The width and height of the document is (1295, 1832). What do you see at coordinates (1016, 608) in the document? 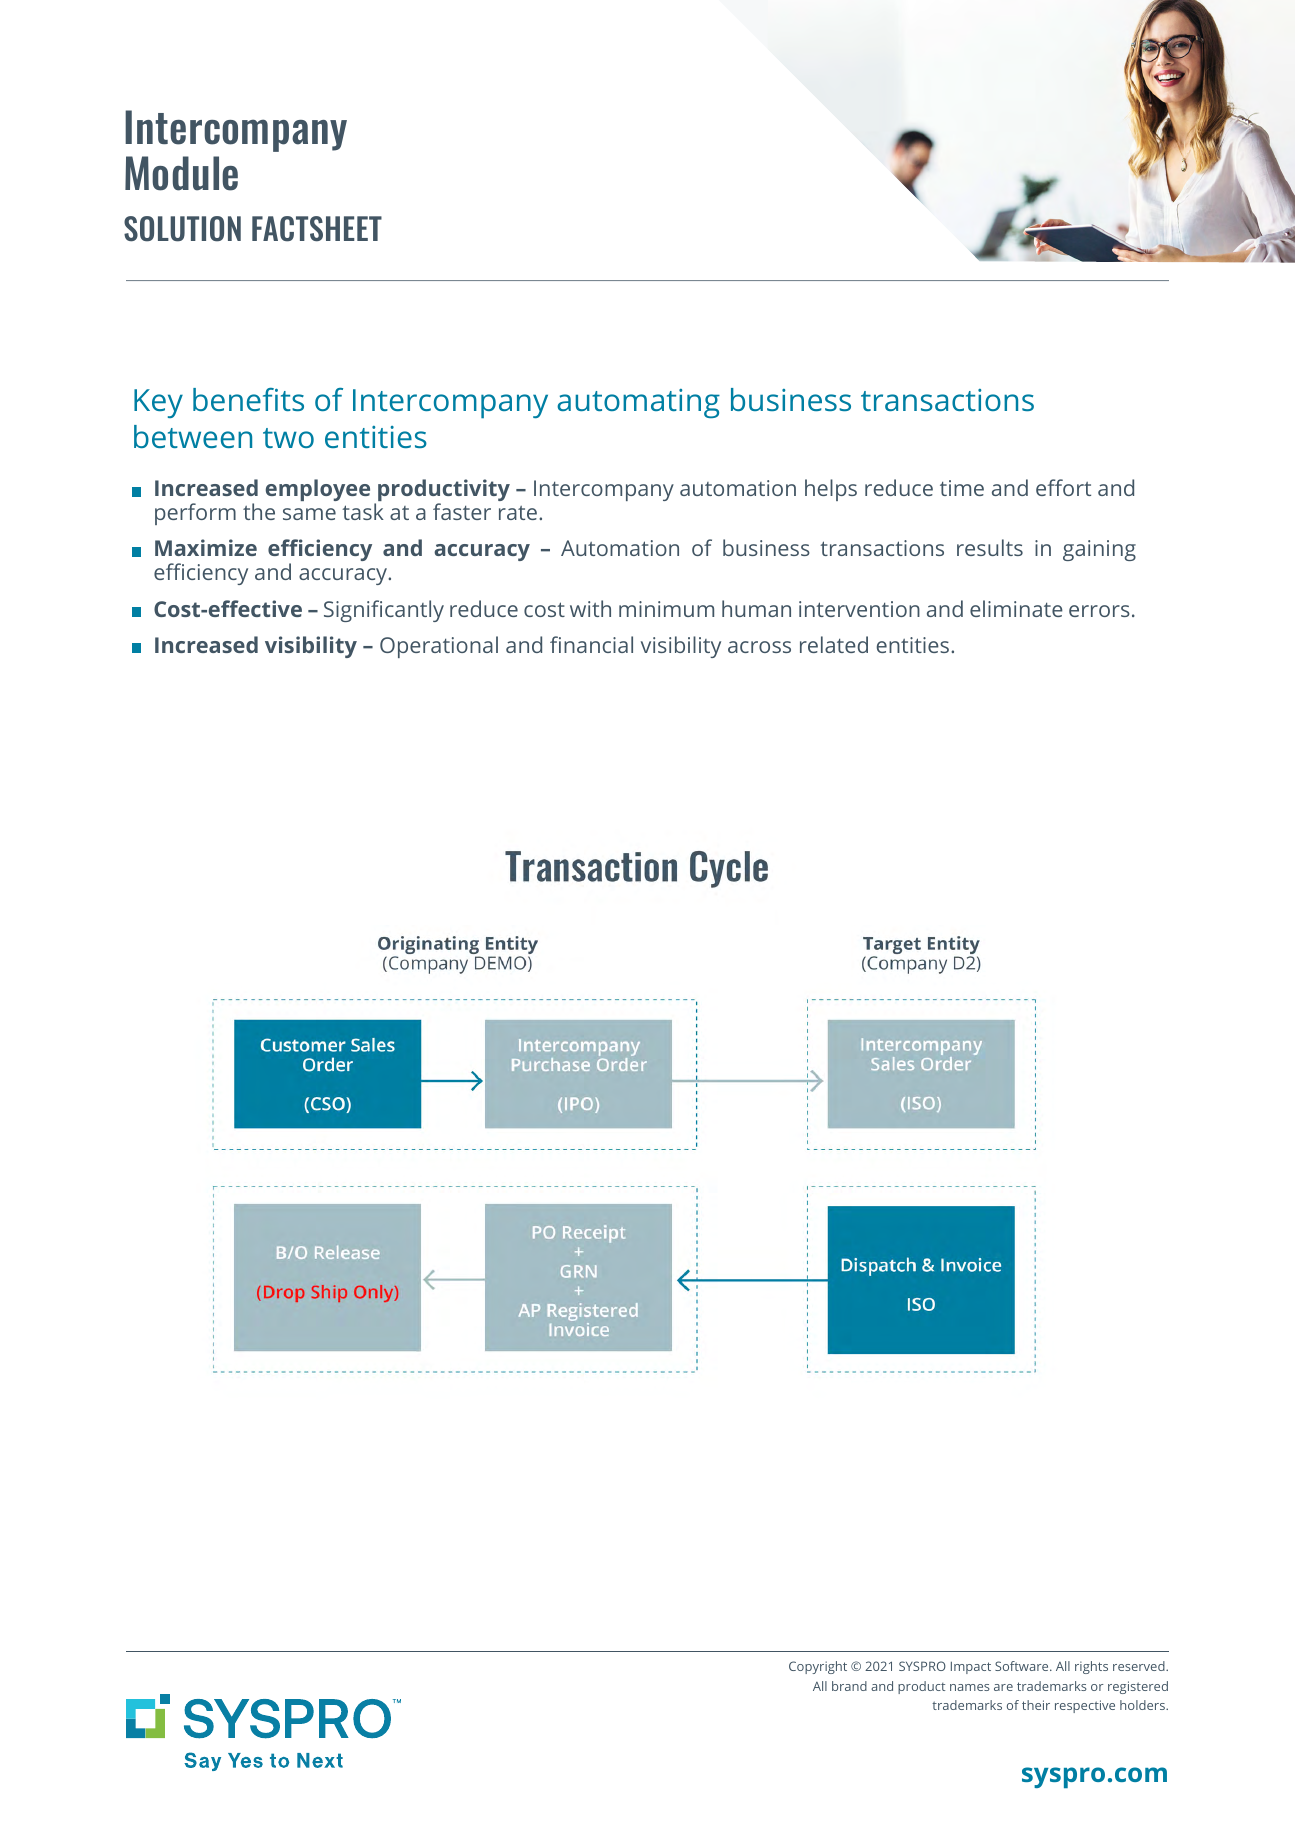
I see `eliminate` at bounding box center [1016, 608].
